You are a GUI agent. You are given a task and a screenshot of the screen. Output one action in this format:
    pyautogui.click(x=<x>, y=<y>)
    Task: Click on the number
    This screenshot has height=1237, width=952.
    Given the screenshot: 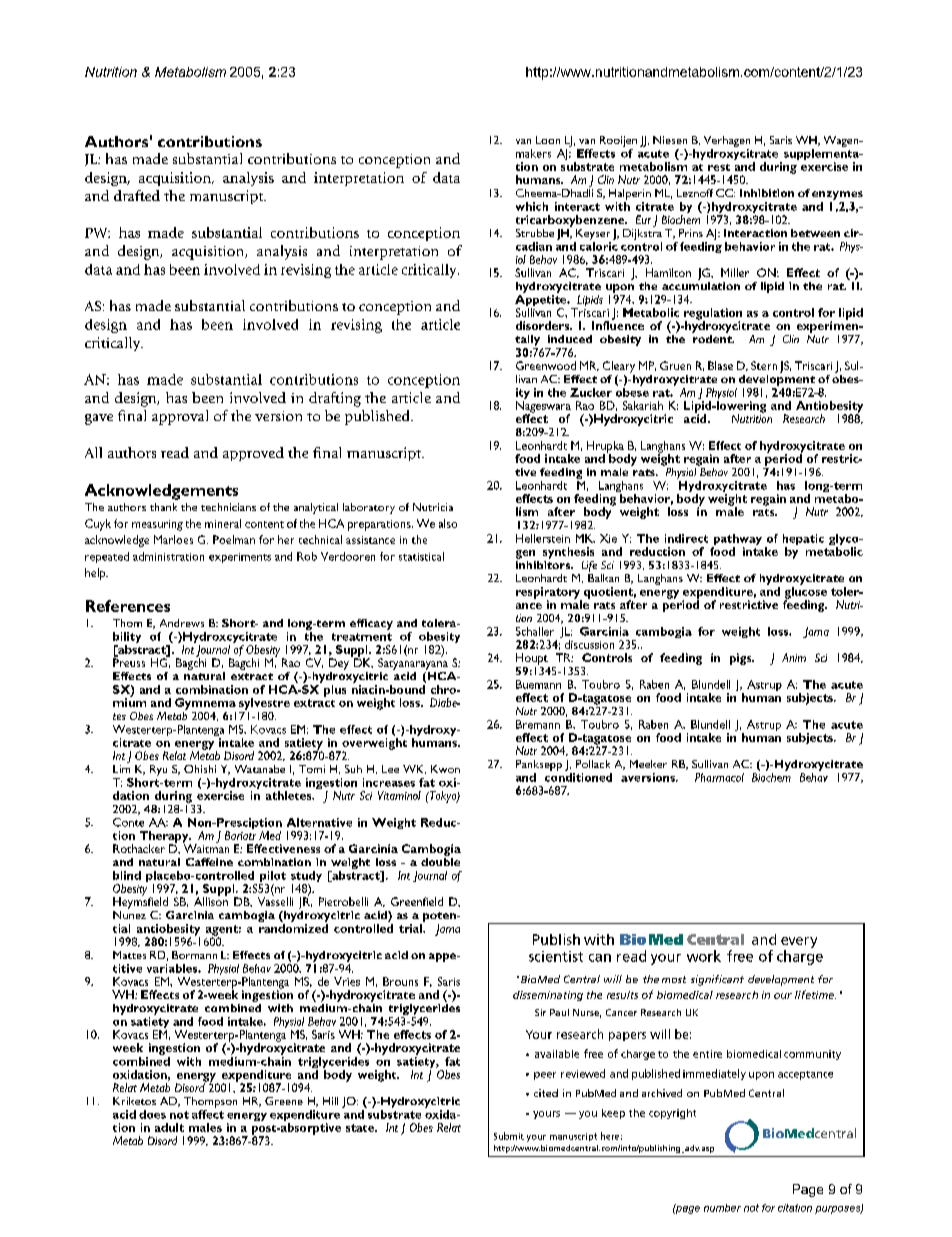 What is the action you would take?
    pyautogui.click(x=722, y=1208)
